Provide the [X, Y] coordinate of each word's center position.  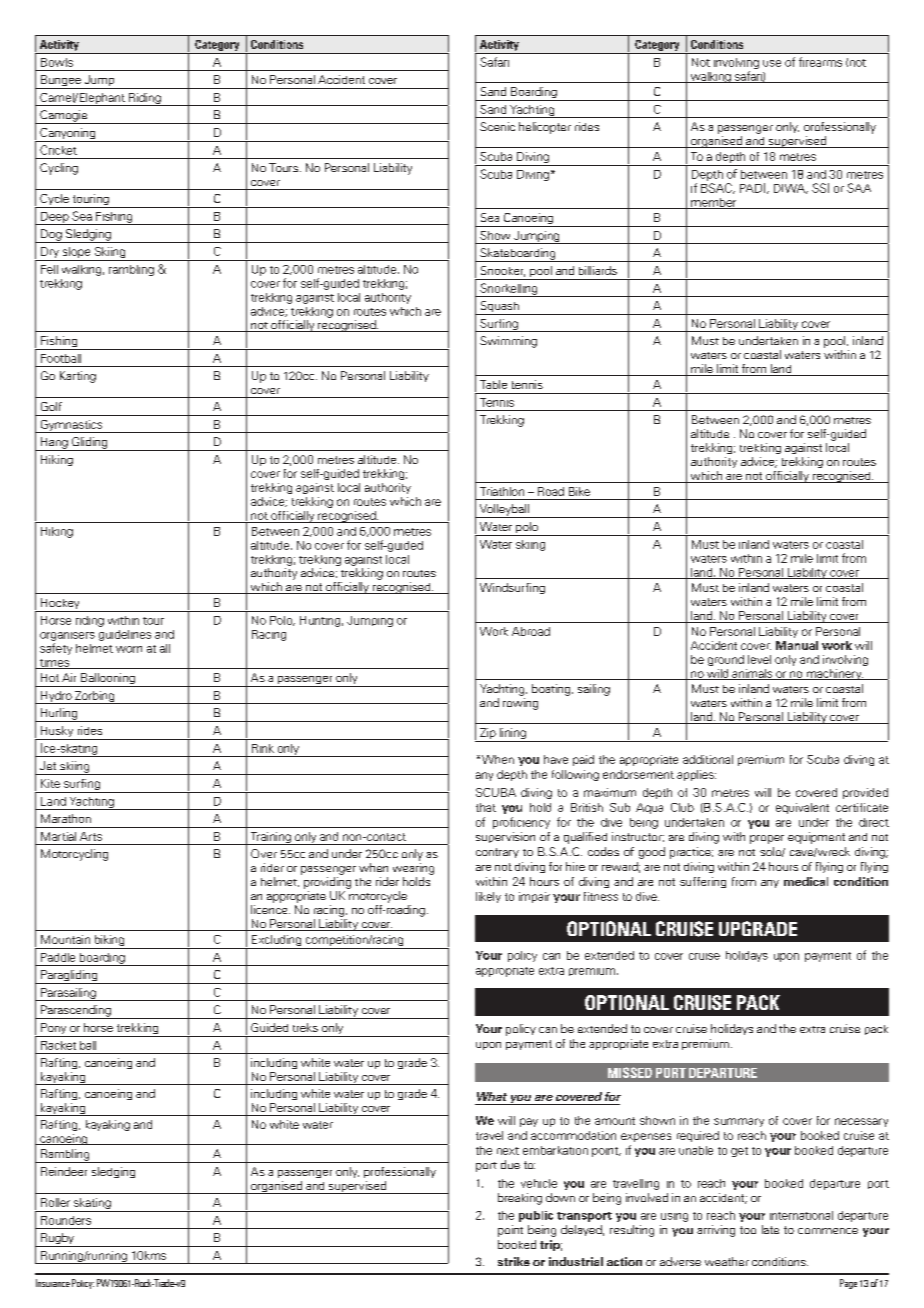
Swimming [508, 342]
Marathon [66, 818]
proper [767, 839]
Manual [797, 645]
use [772, 63]
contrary [497, 853]
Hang [54, 444]
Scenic [497, 126]
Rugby [58, 1240]
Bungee [61, 82]
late [770, 1229]
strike [514, 1261]
